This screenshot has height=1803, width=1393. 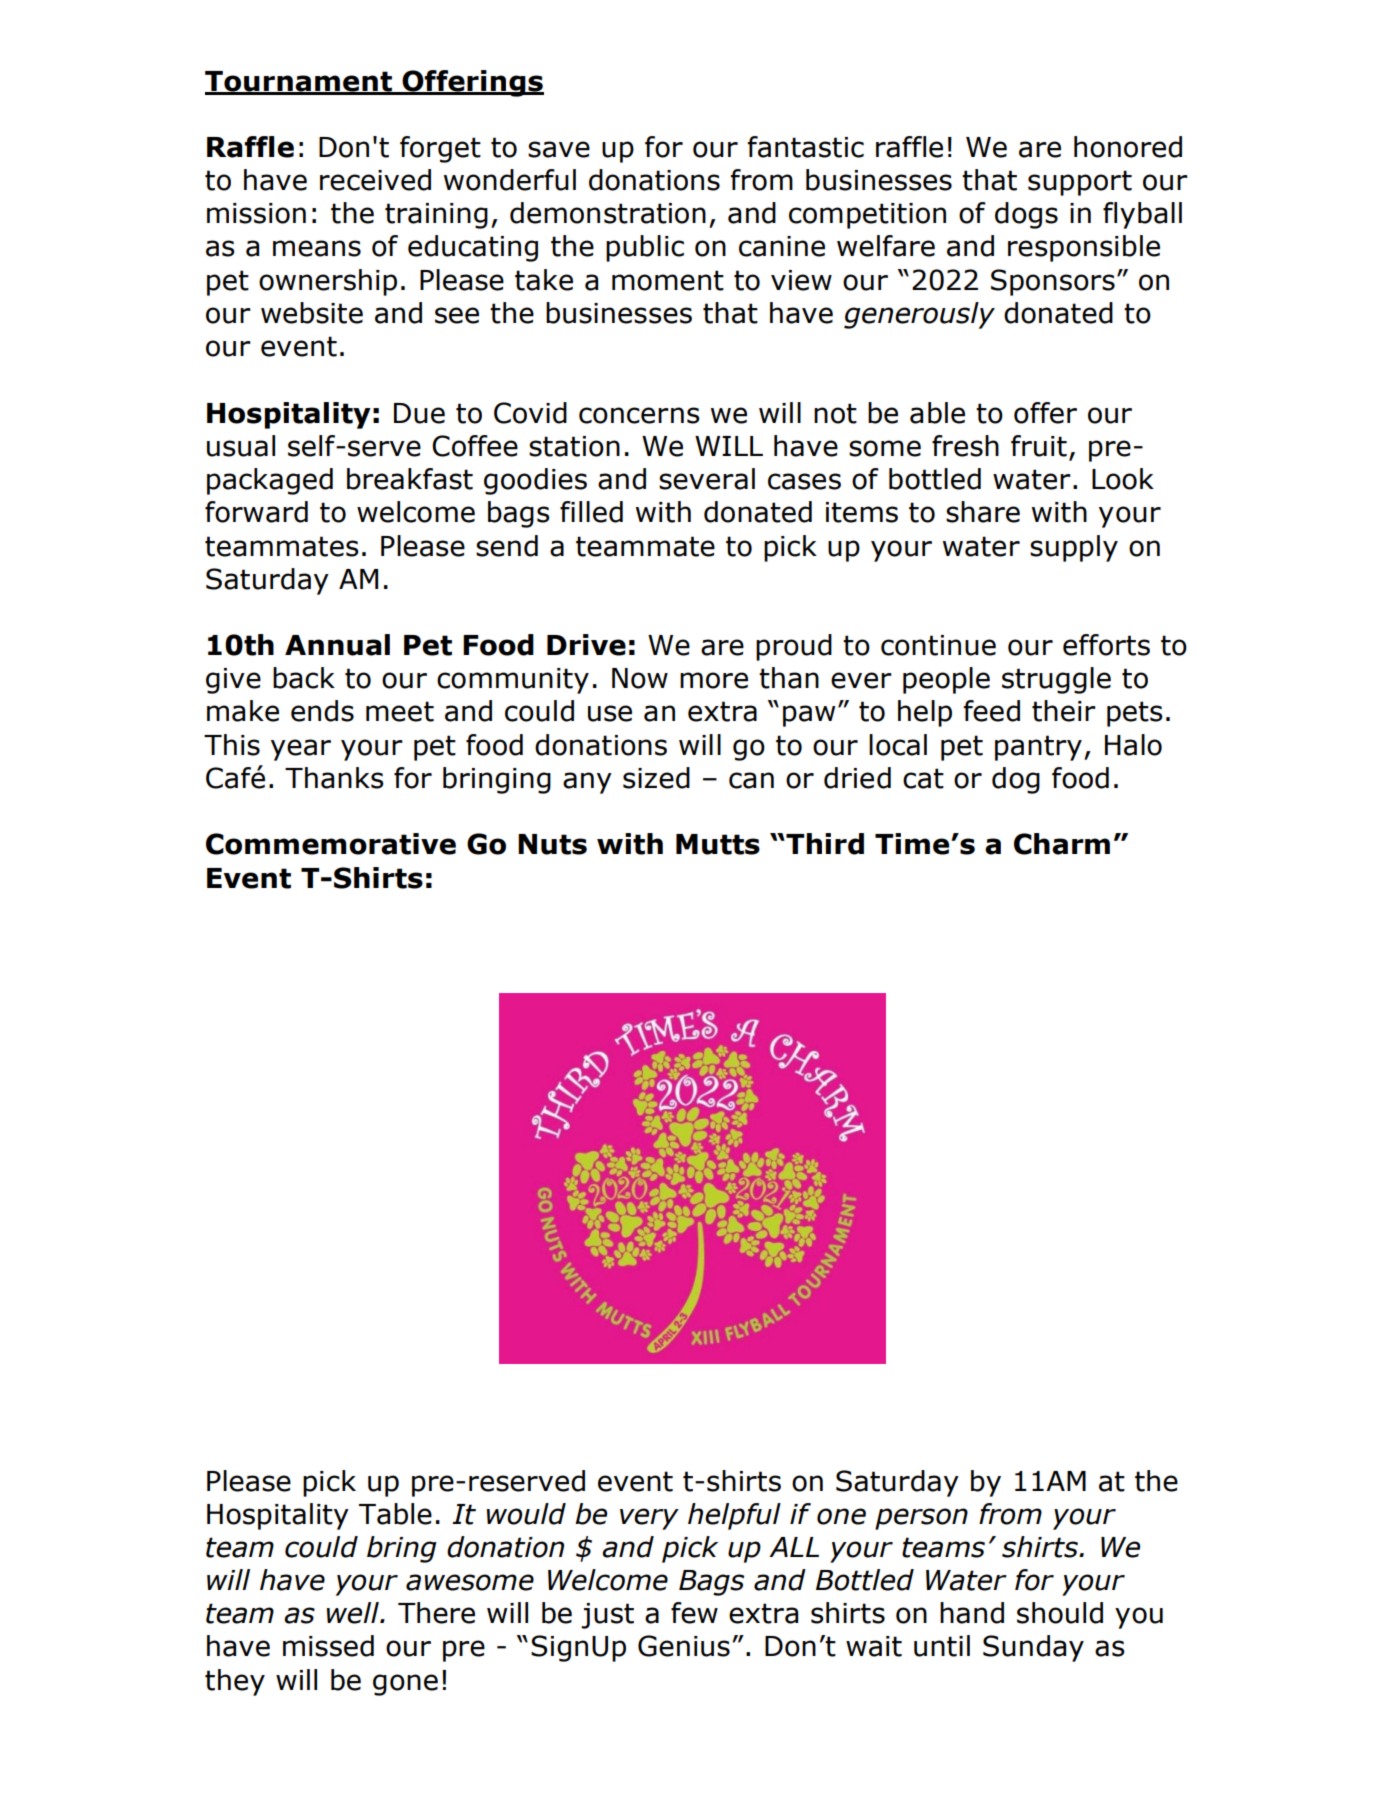 What do you see at coordinates (684, 1646) in the screenshot?
I see `Genius` at bounding box center [684, 1646].
